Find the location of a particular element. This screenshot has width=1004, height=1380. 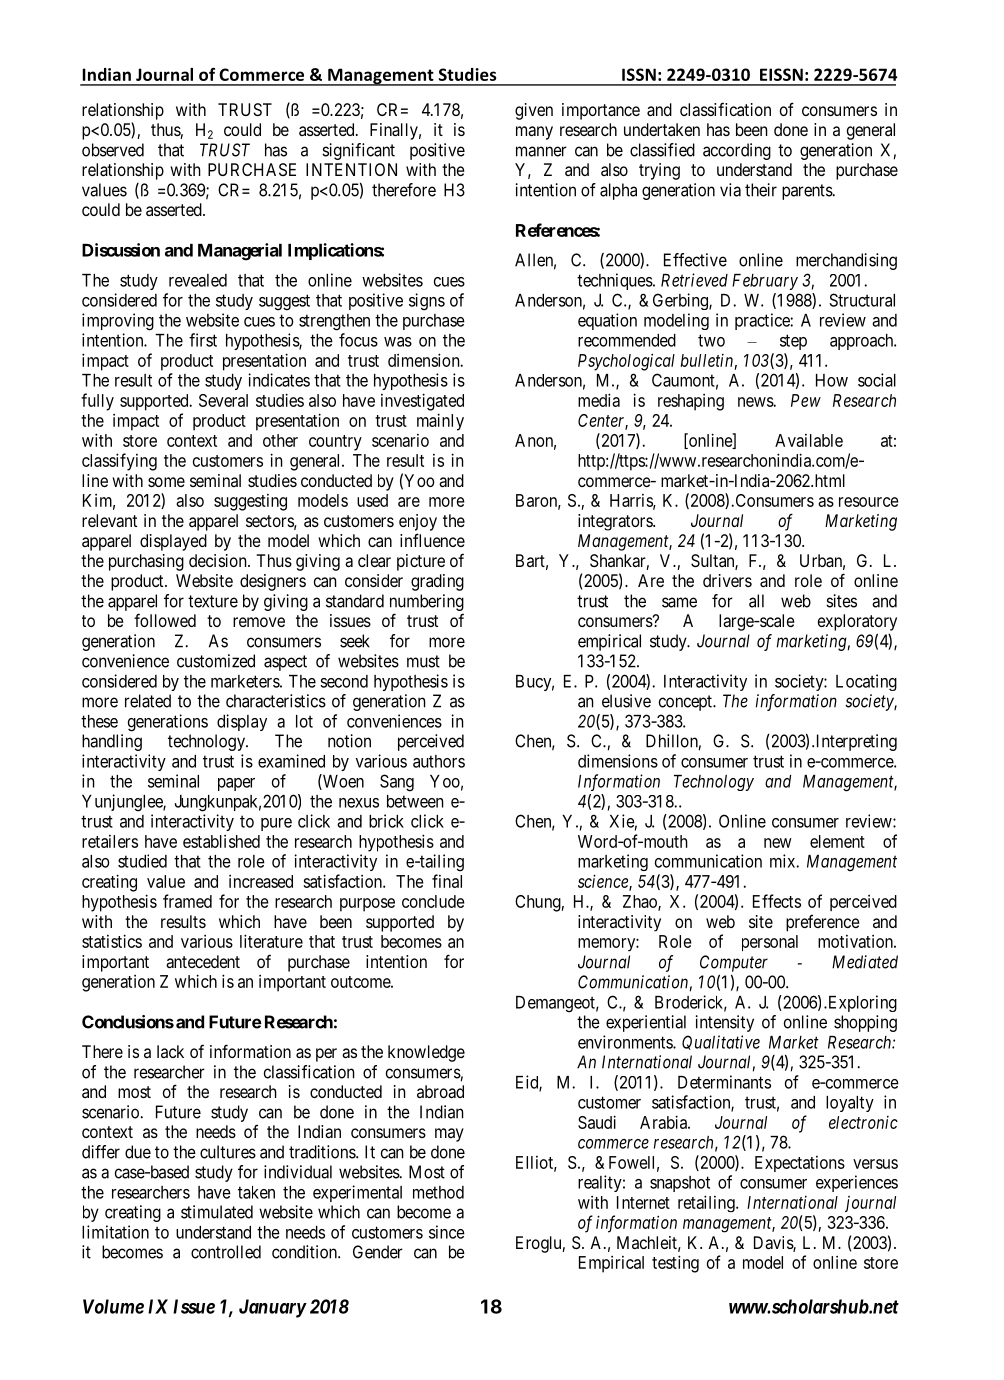

Locating is located at coordinates (866, 682).
